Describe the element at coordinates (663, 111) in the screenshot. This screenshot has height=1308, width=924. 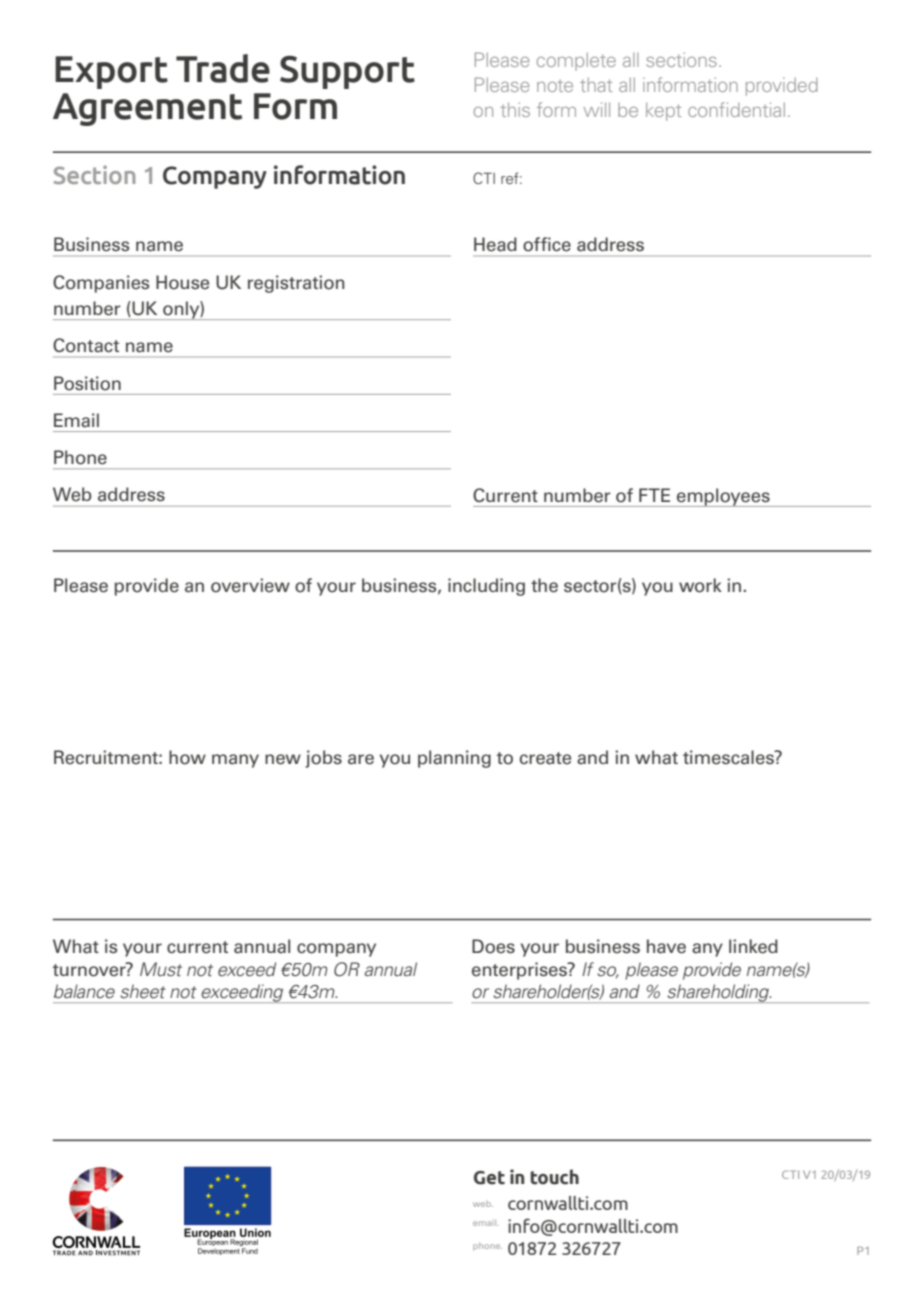
I see `kept` at that location.
